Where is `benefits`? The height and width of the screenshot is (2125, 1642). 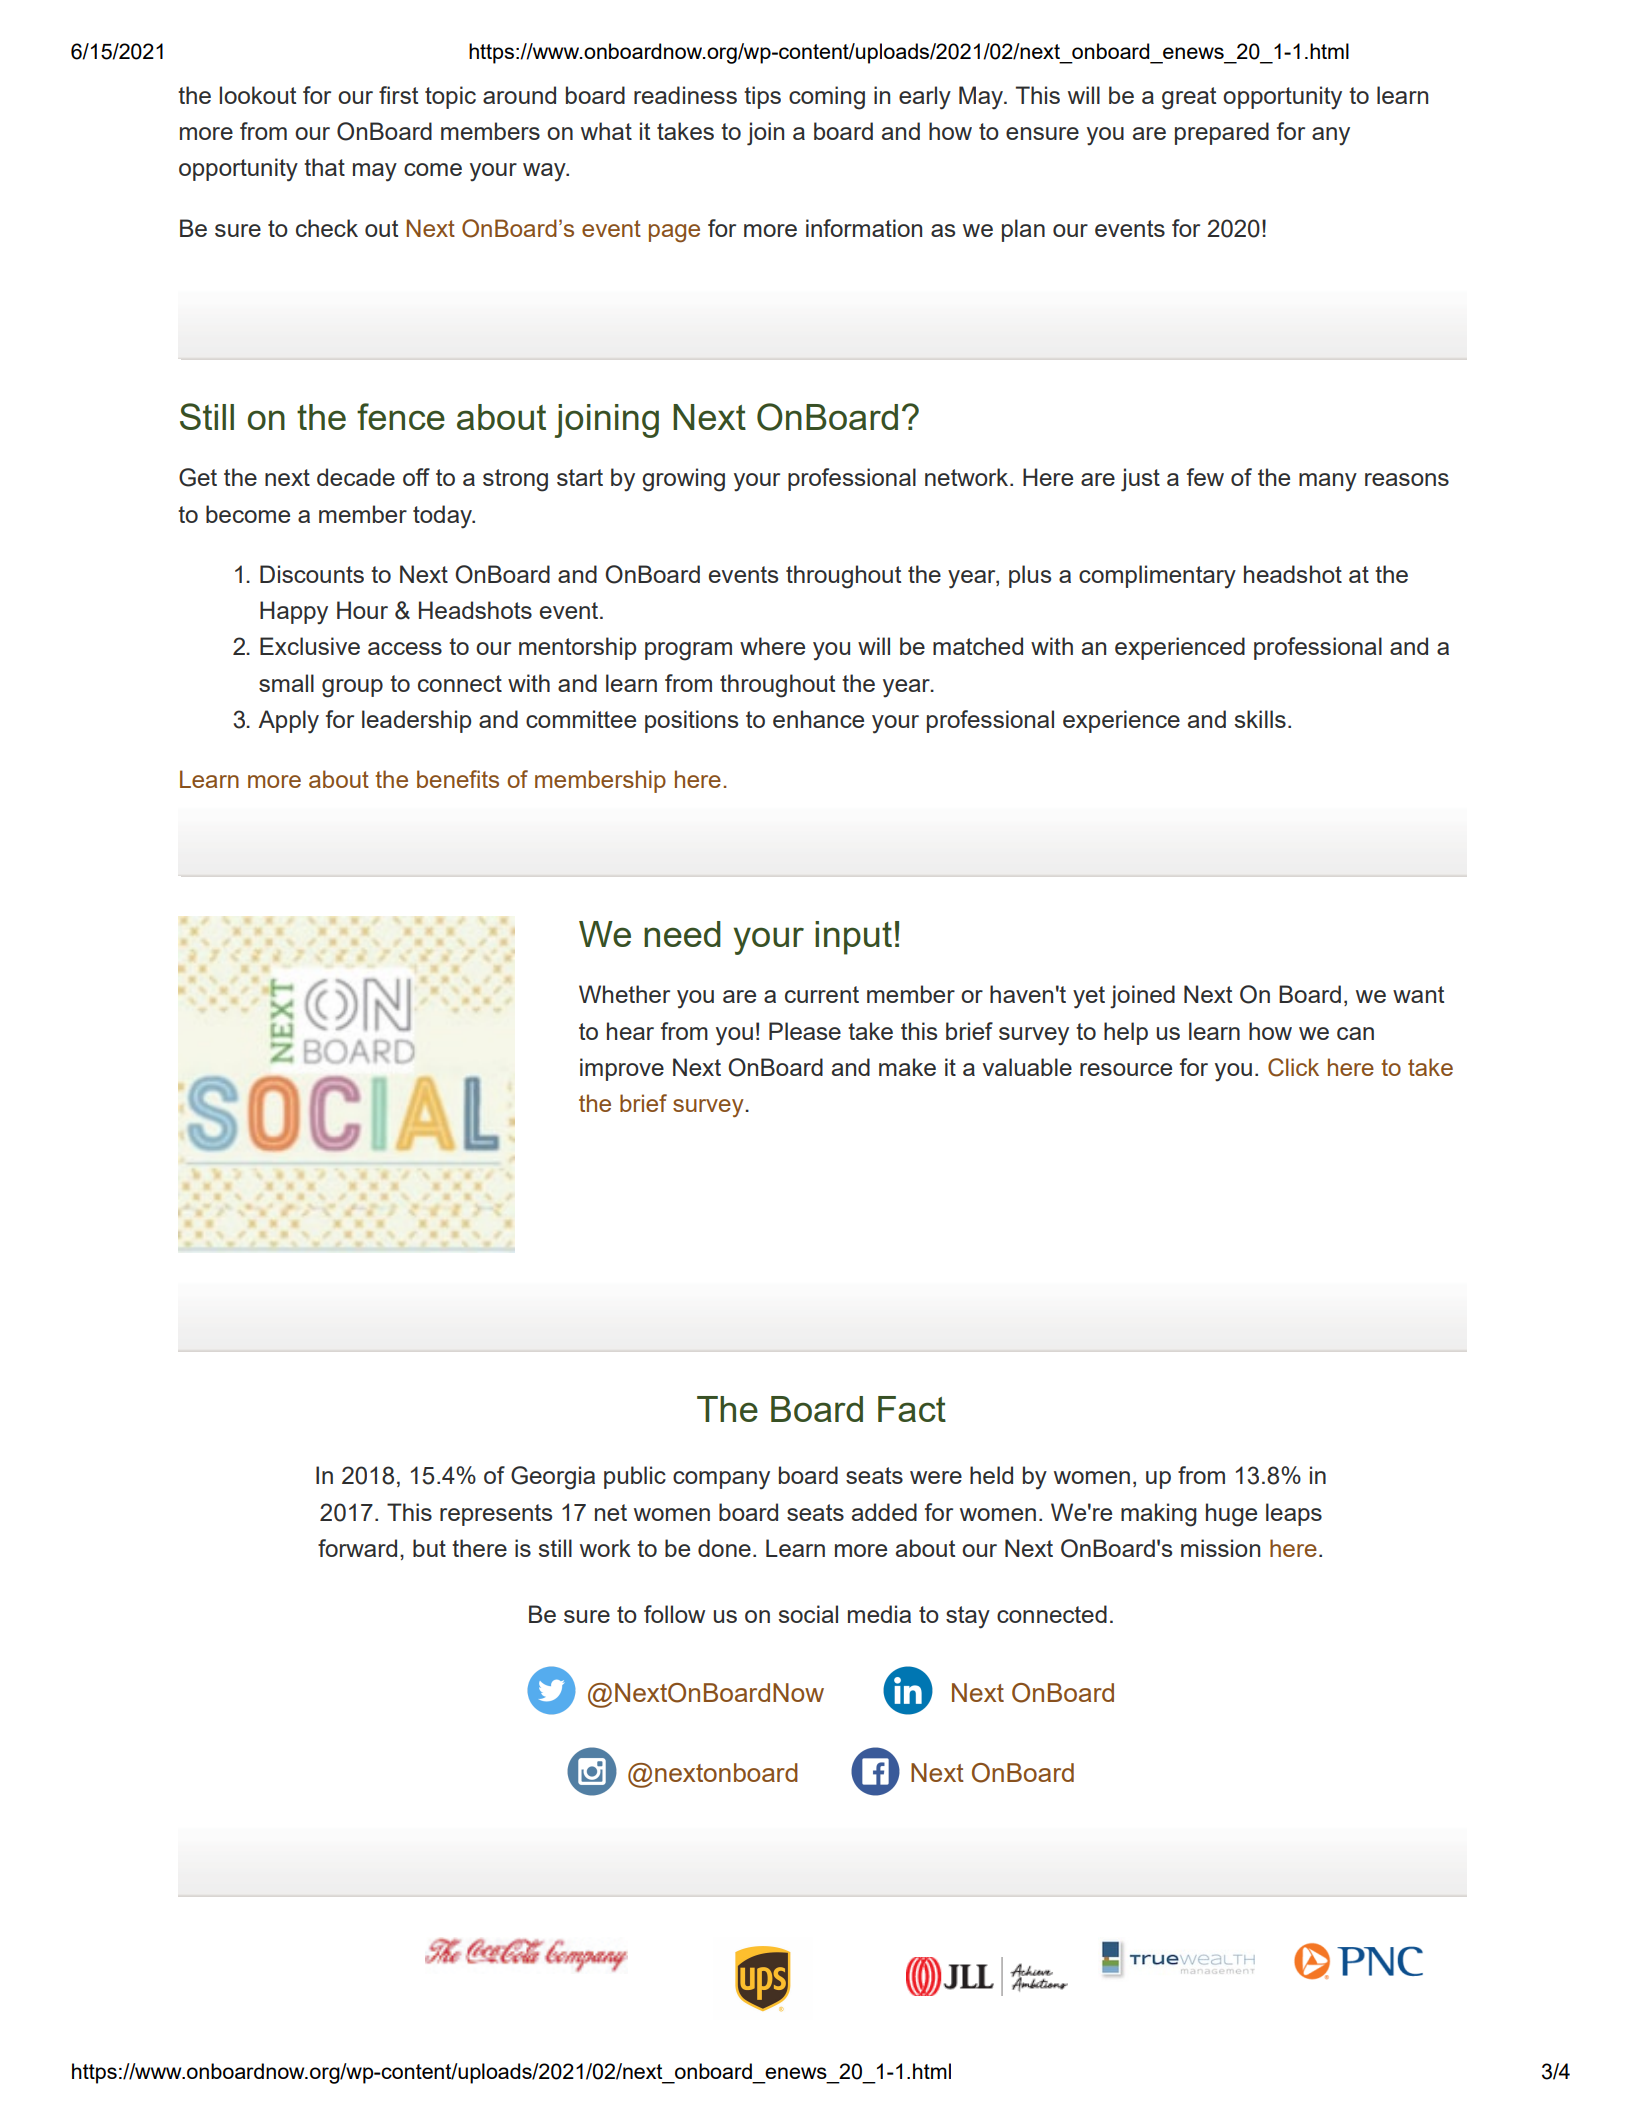
benefits is located at coordinates (458, 779).
